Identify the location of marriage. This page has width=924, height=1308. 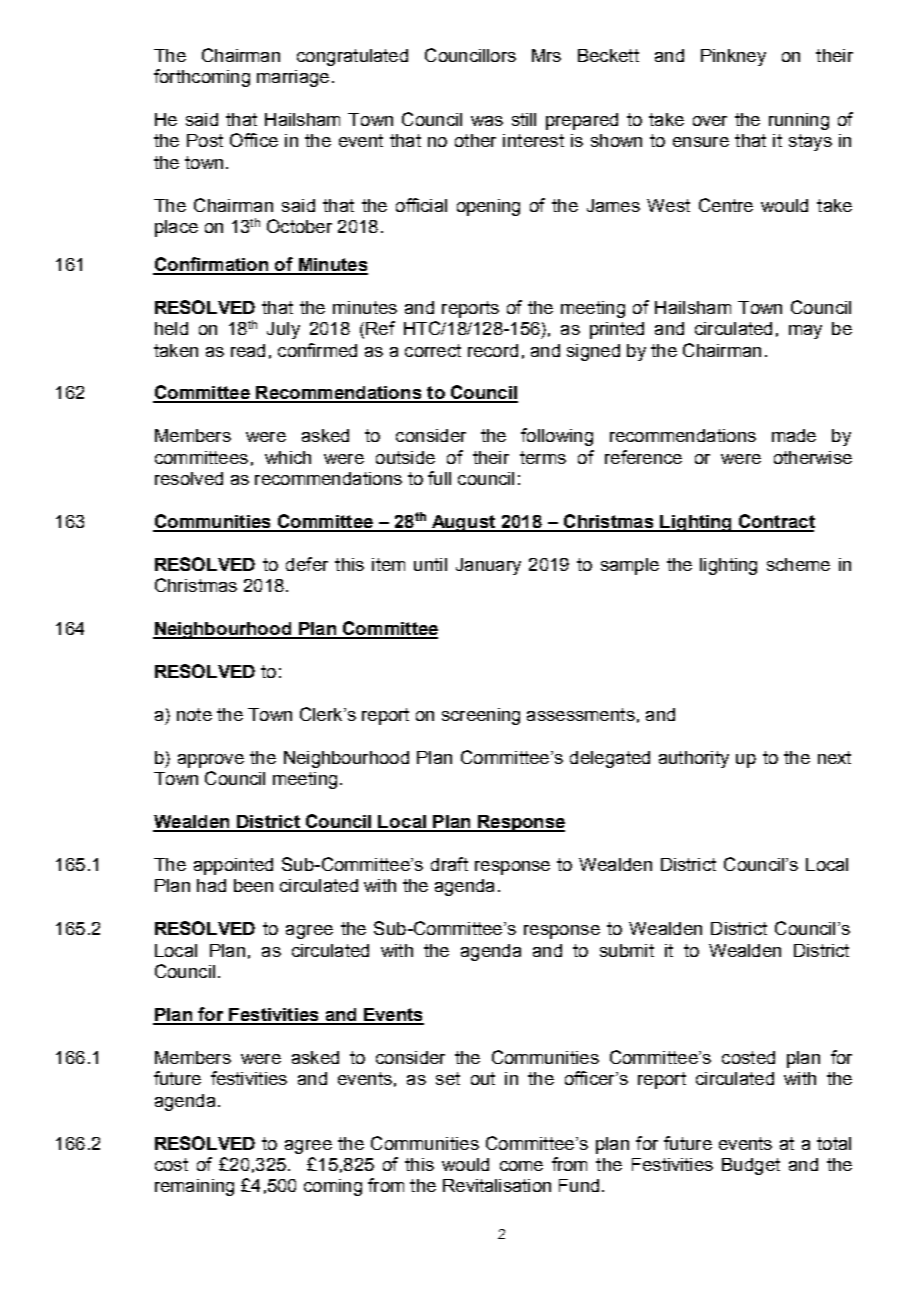
(293, 78).
